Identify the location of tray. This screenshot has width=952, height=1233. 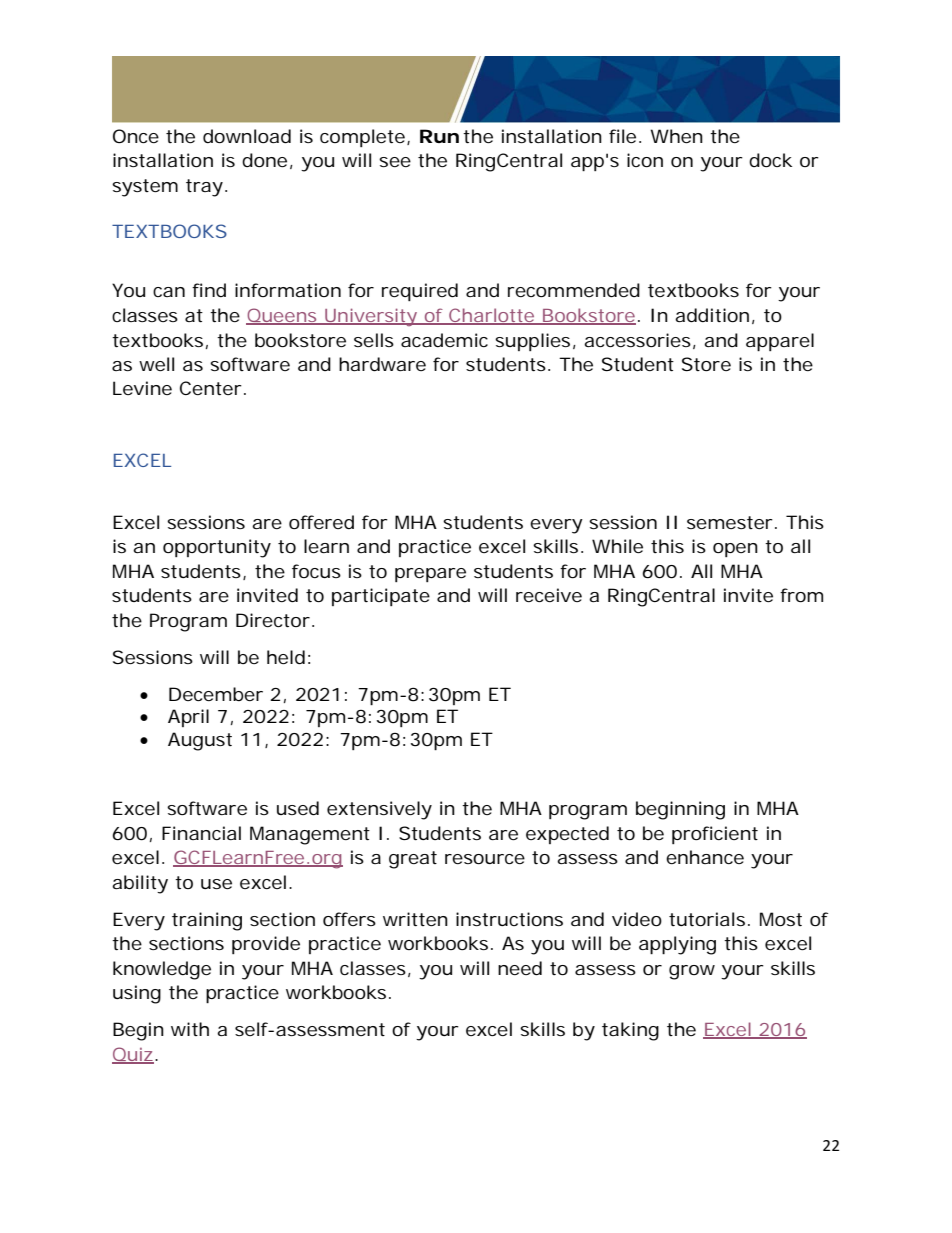
(204, 188).
